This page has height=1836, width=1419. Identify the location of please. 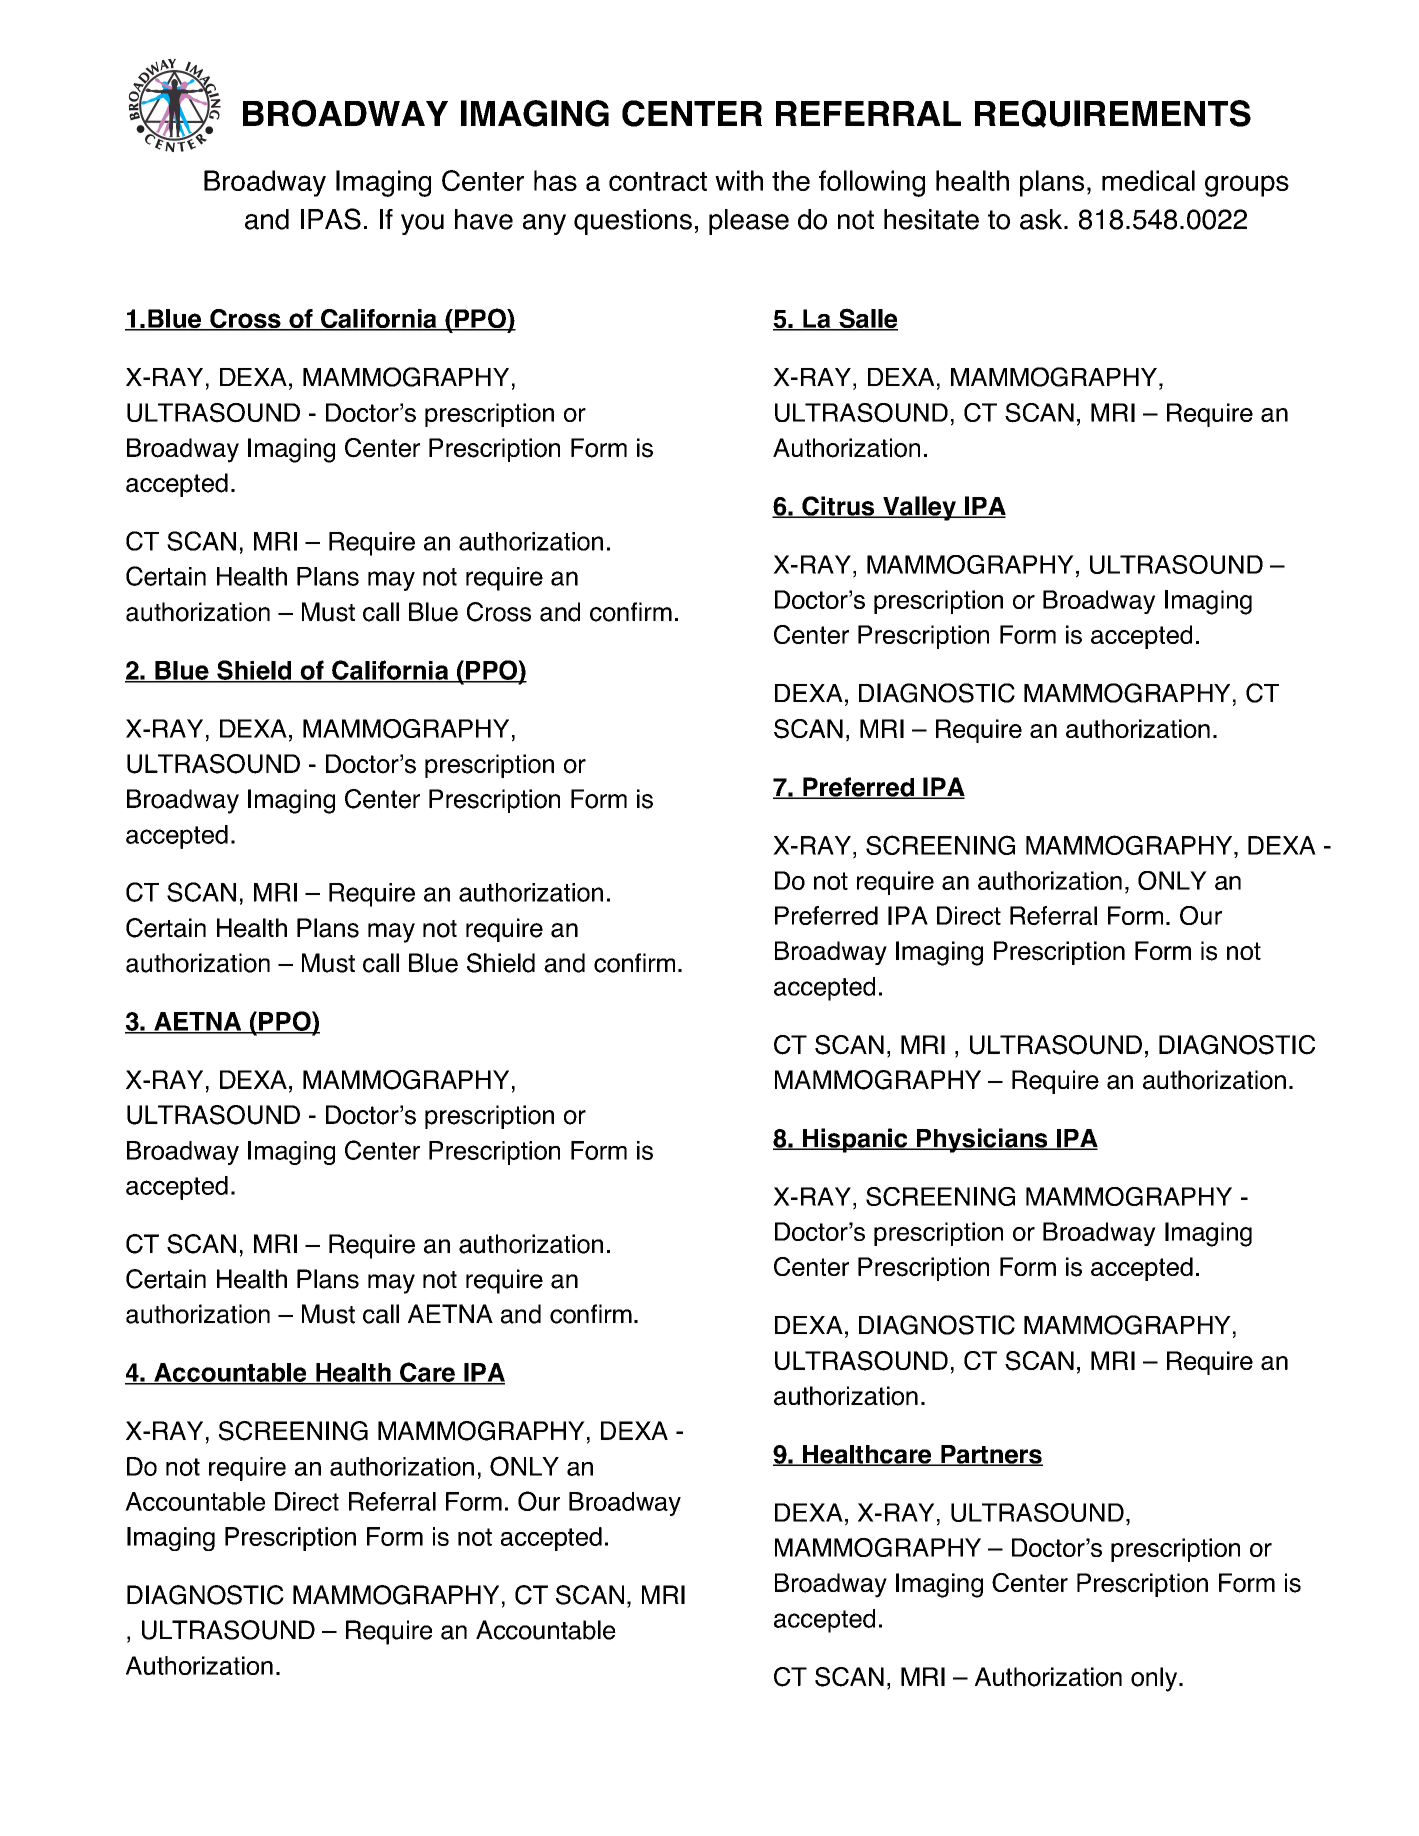
(749, 222).
